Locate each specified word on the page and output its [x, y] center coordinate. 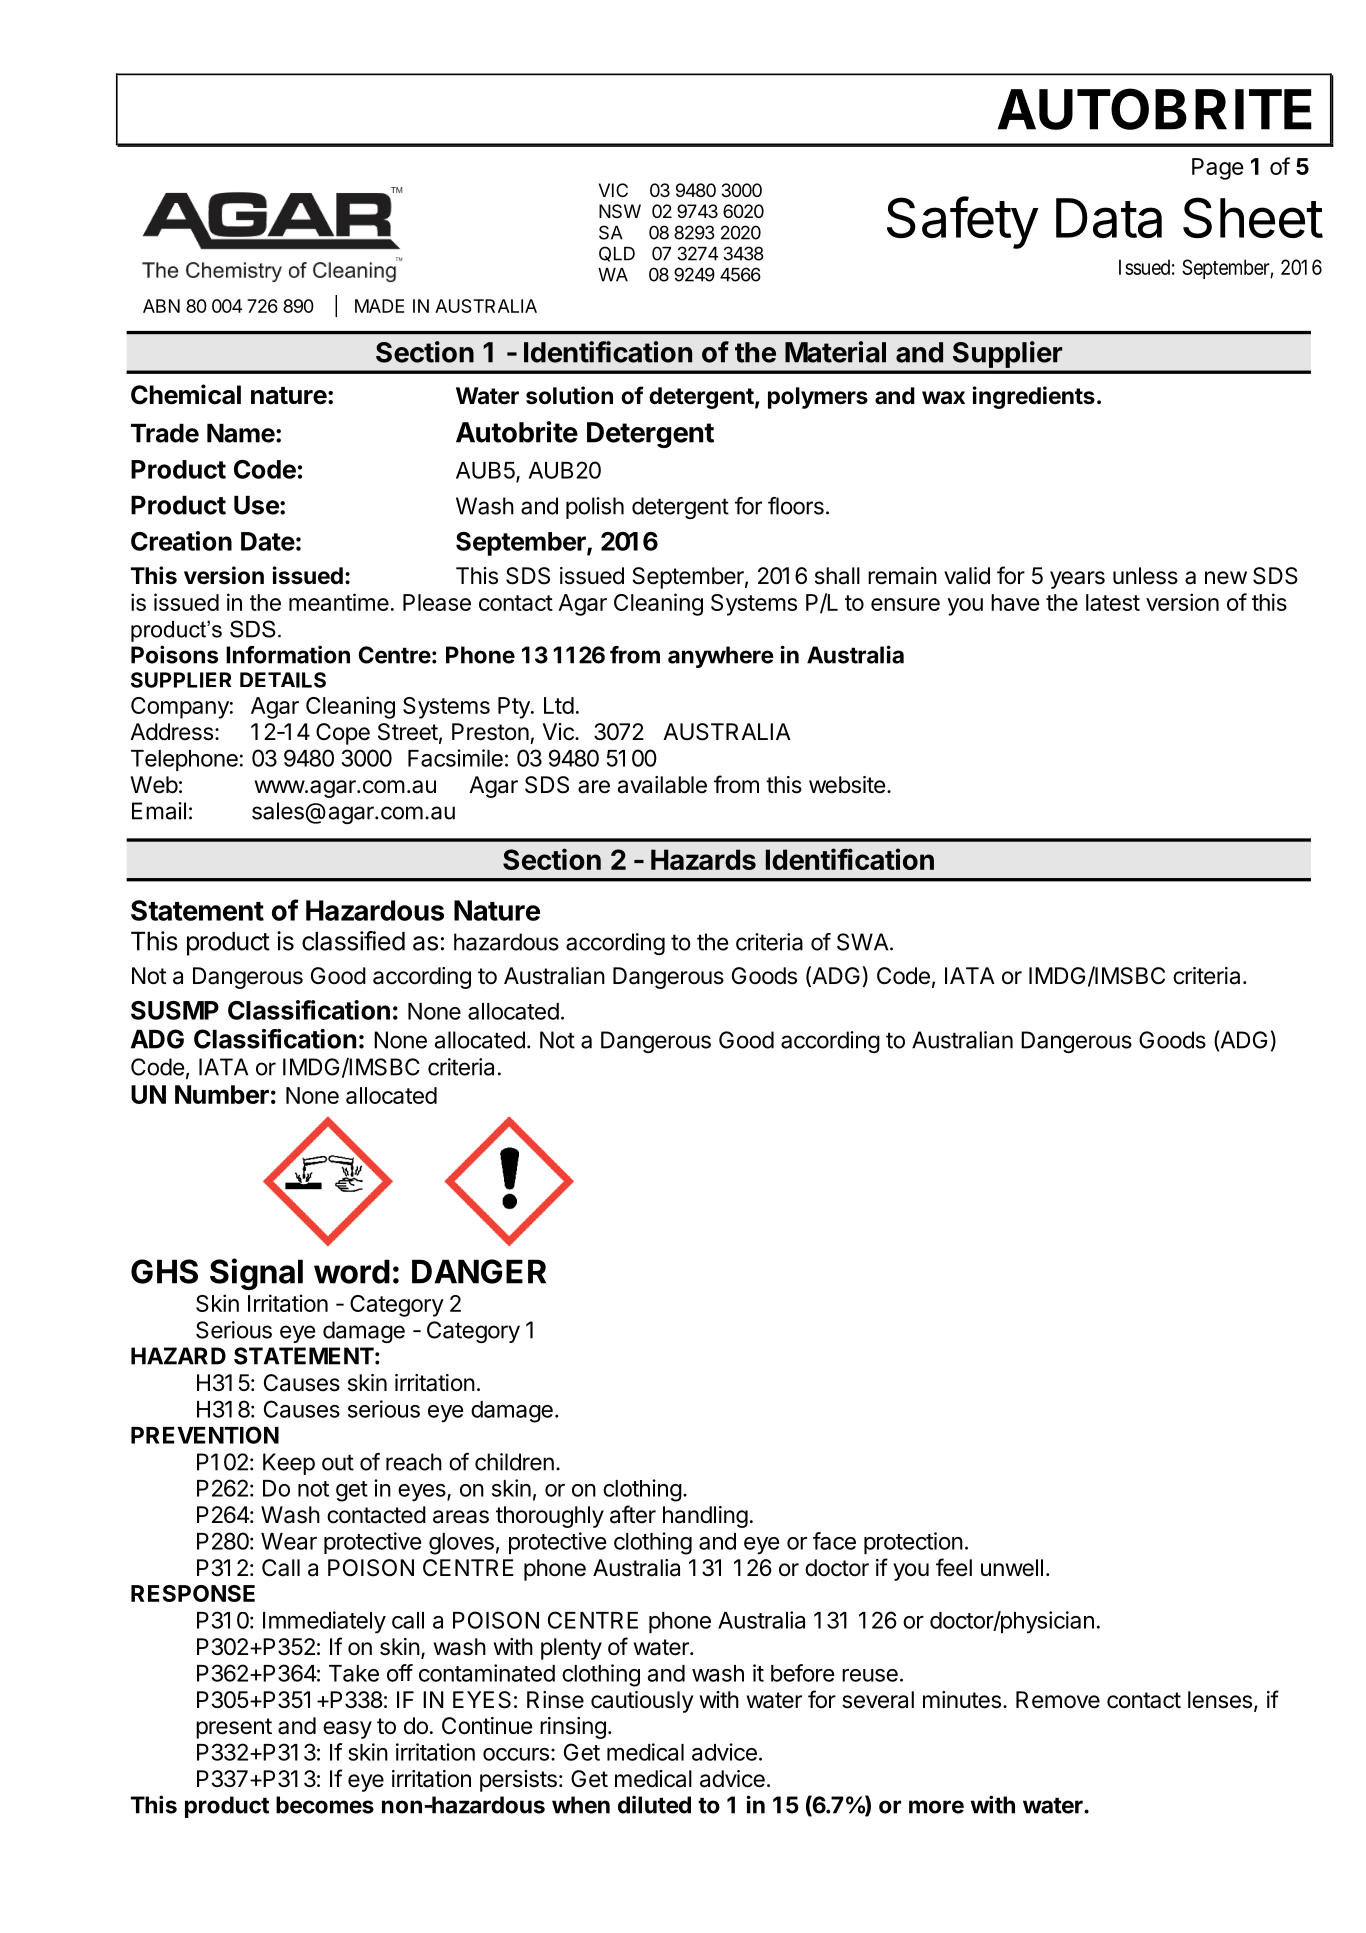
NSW [620, 211]
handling [705, 1517]
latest [1113, 602]
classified [353, 941]
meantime [339, 602]
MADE [379, 306]
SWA [864, 942]
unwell [1012, 1568]
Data [1109, 218]
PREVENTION [205, 1435]
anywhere [721, 657]
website [847, 785]
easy [347, 1730]
